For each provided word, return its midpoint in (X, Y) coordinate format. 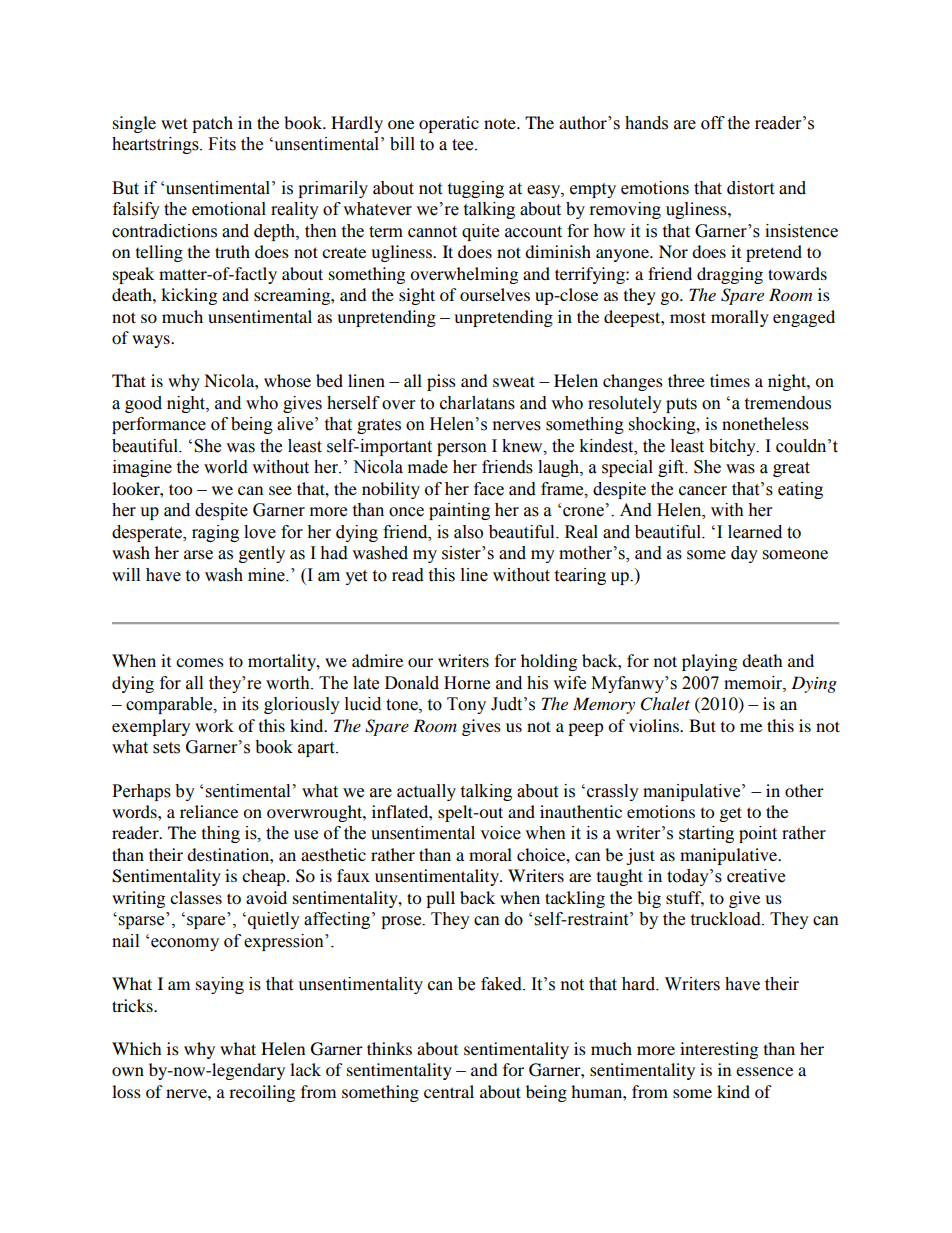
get (731, 814)
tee (464, 145)
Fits (222, 144)
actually (426, 792)
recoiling (262, 1093)
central (449, 1091)
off (713, 123)
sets (166, 748)
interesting (719, 1050)
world (226, 467)
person (462, 449)
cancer (703, 491)
